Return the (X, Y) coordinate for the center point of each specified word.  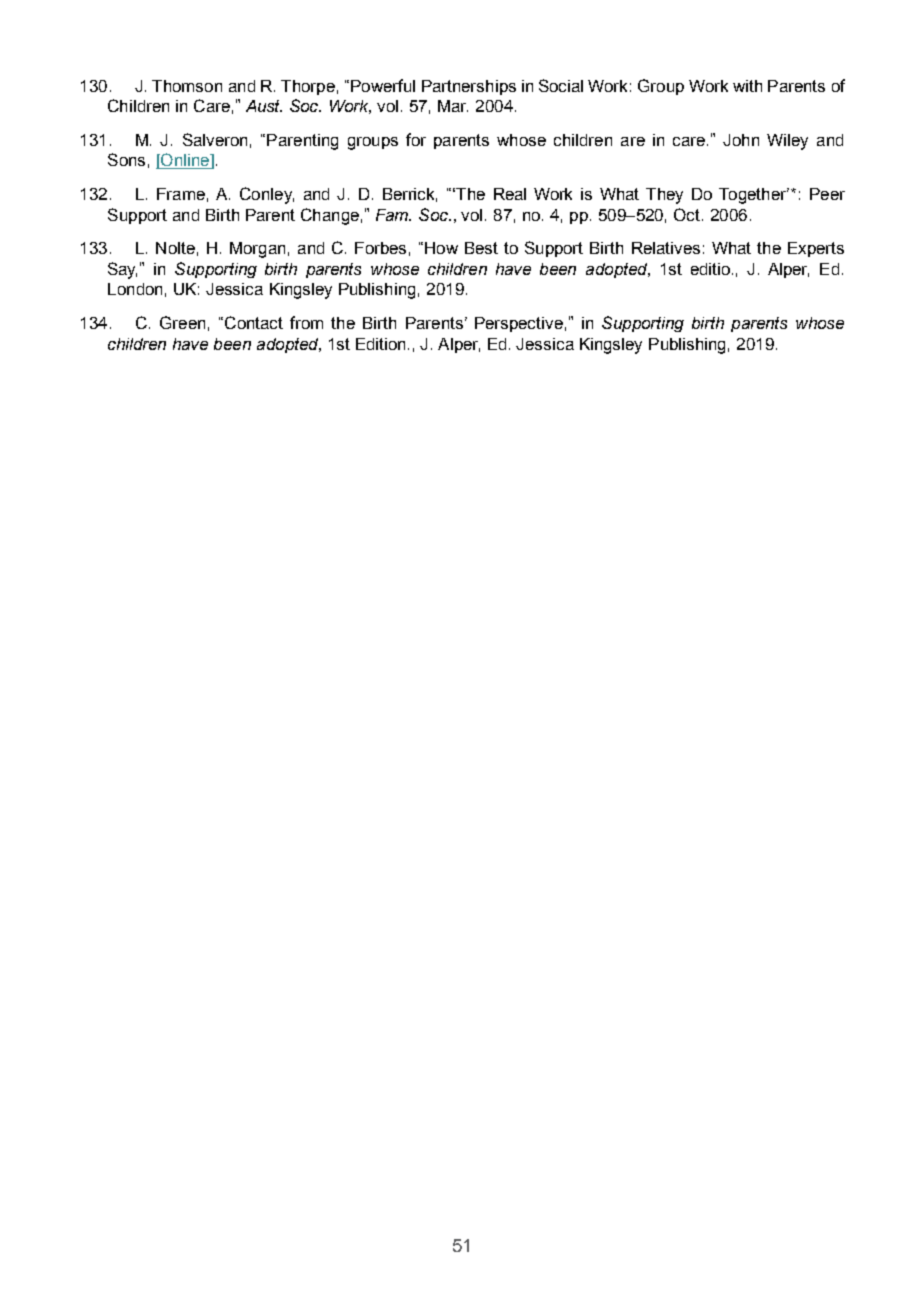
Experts (816, 249)
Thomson (187, 86)
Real (510, 194)
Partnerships (469, 87)
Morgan (257, 250)
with (747, 86)
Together (754, 196)
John (741, 140)
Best (481, 248)
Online (185, 161)
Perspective (519, 324)
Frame (181, 194)
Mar (453, 106)
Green (182, 322)
